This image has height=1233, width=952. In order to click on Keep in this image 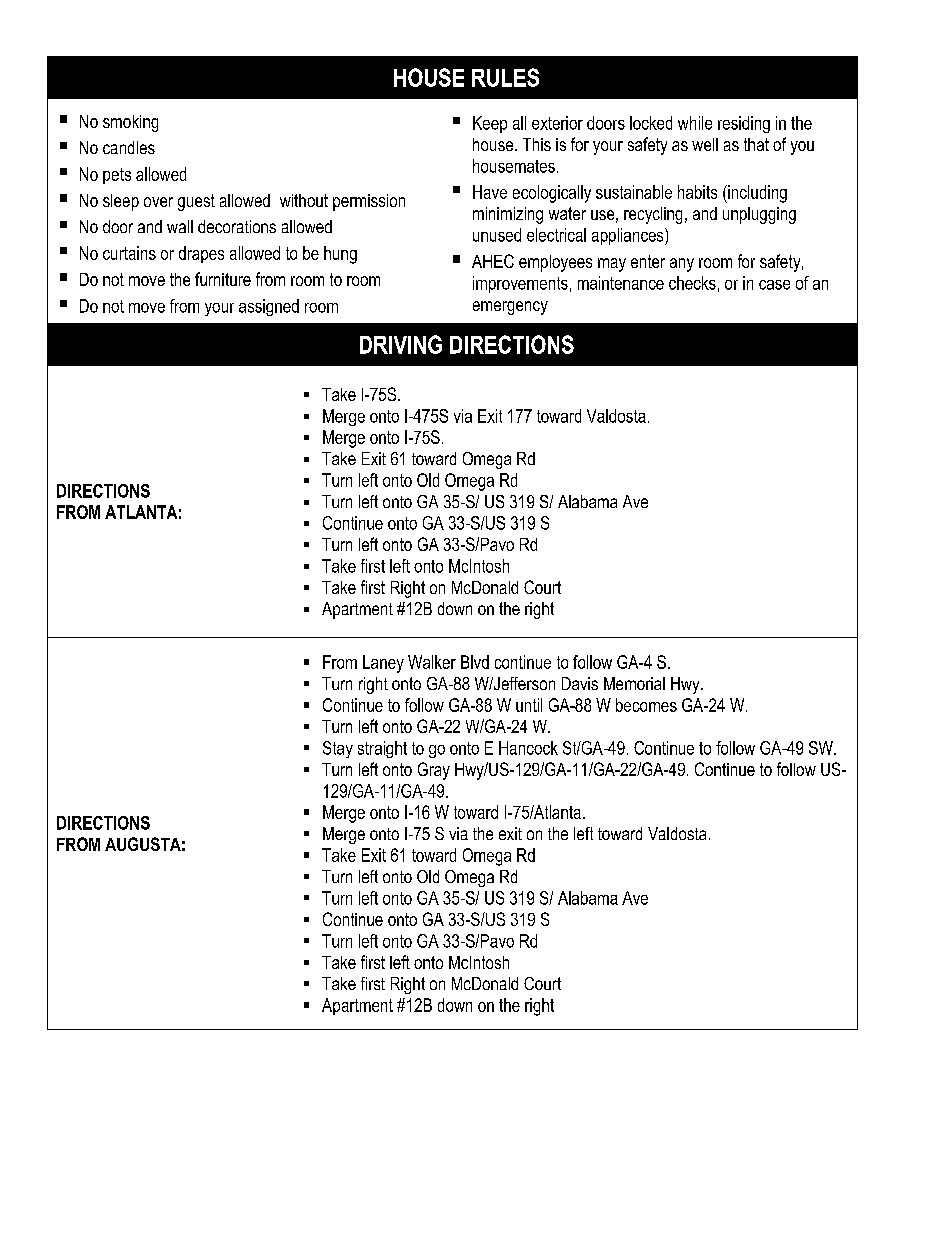, I will do `click(490, 124)`.
